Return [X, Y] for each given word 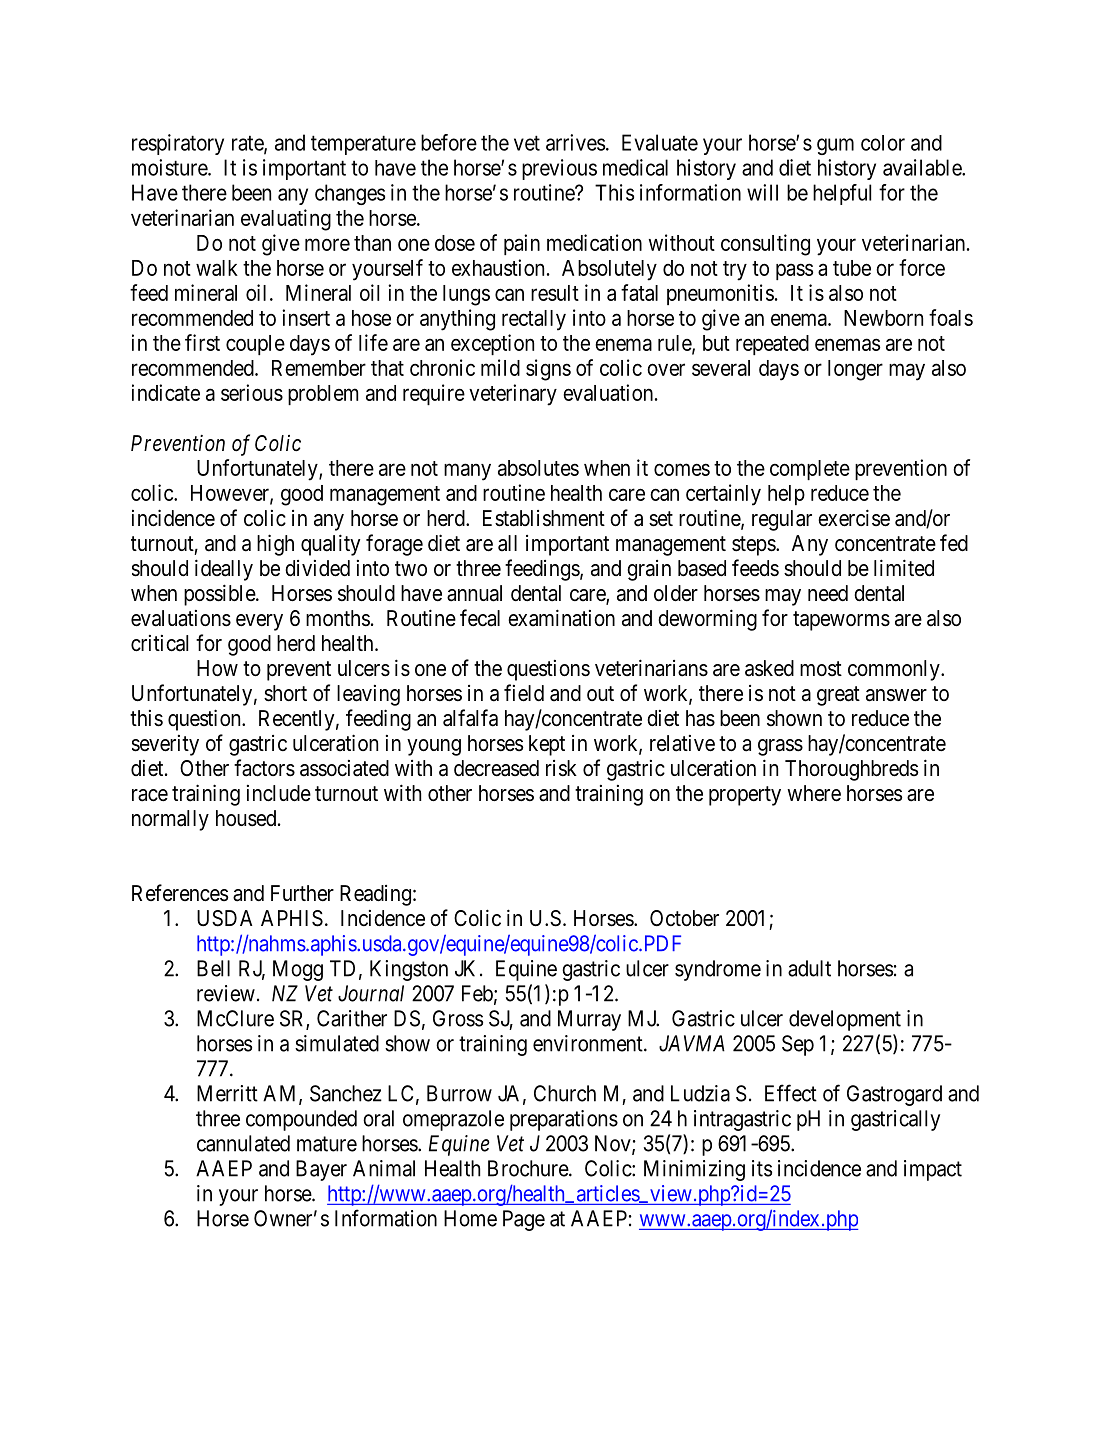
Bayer [321, 1170]
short [285, 693]
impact [933, 1170]
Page [524, 1220]
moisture [170, 167]
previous [559, 169]
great [838, 696]
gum [835, 146]
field [524, 693]
